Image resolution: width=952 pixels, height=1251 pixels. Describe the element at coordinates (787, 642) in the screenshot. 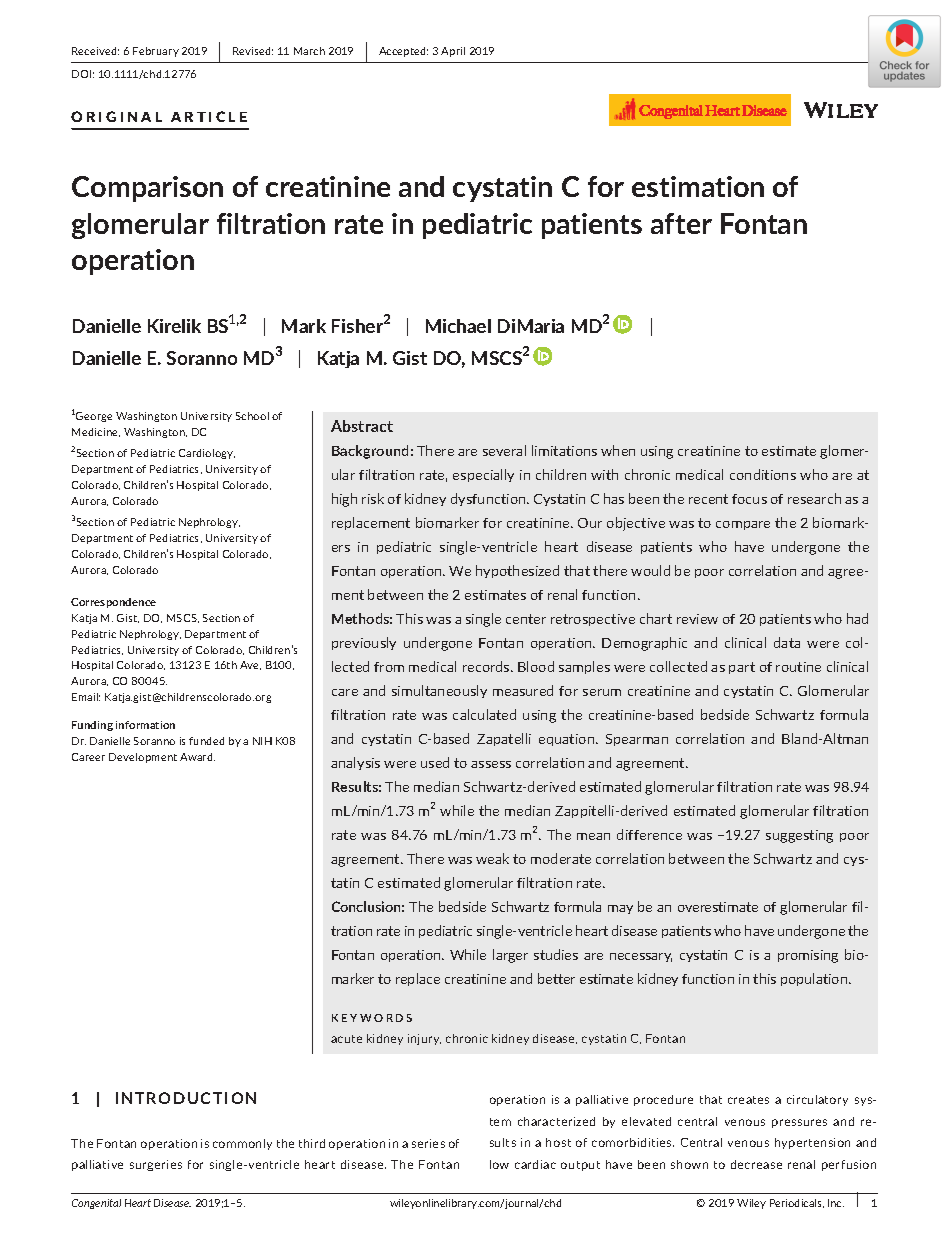

I see `data` at that location.
